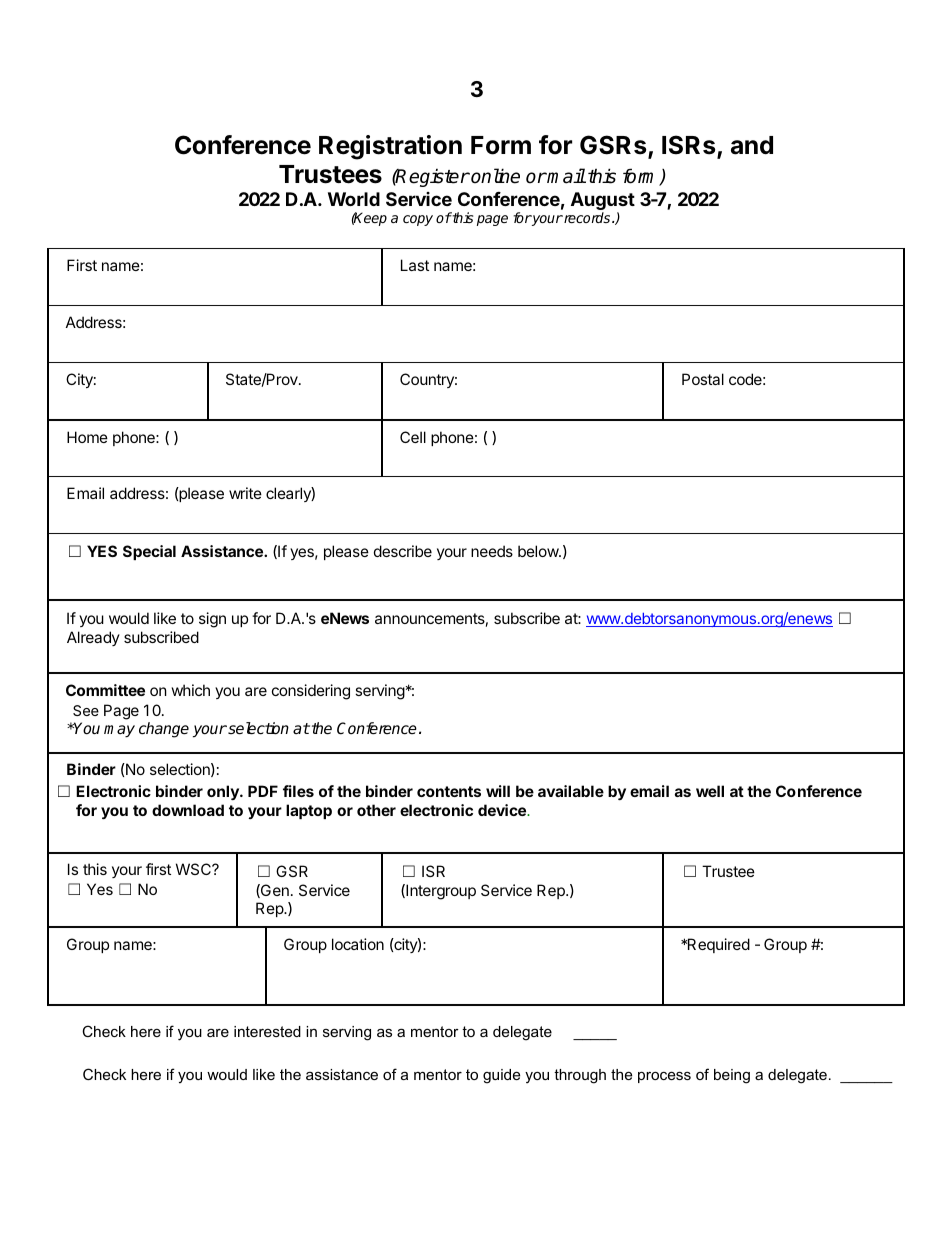 This screenshot has width=952, height=1233. I want to click on process, so click(664, 1077).
